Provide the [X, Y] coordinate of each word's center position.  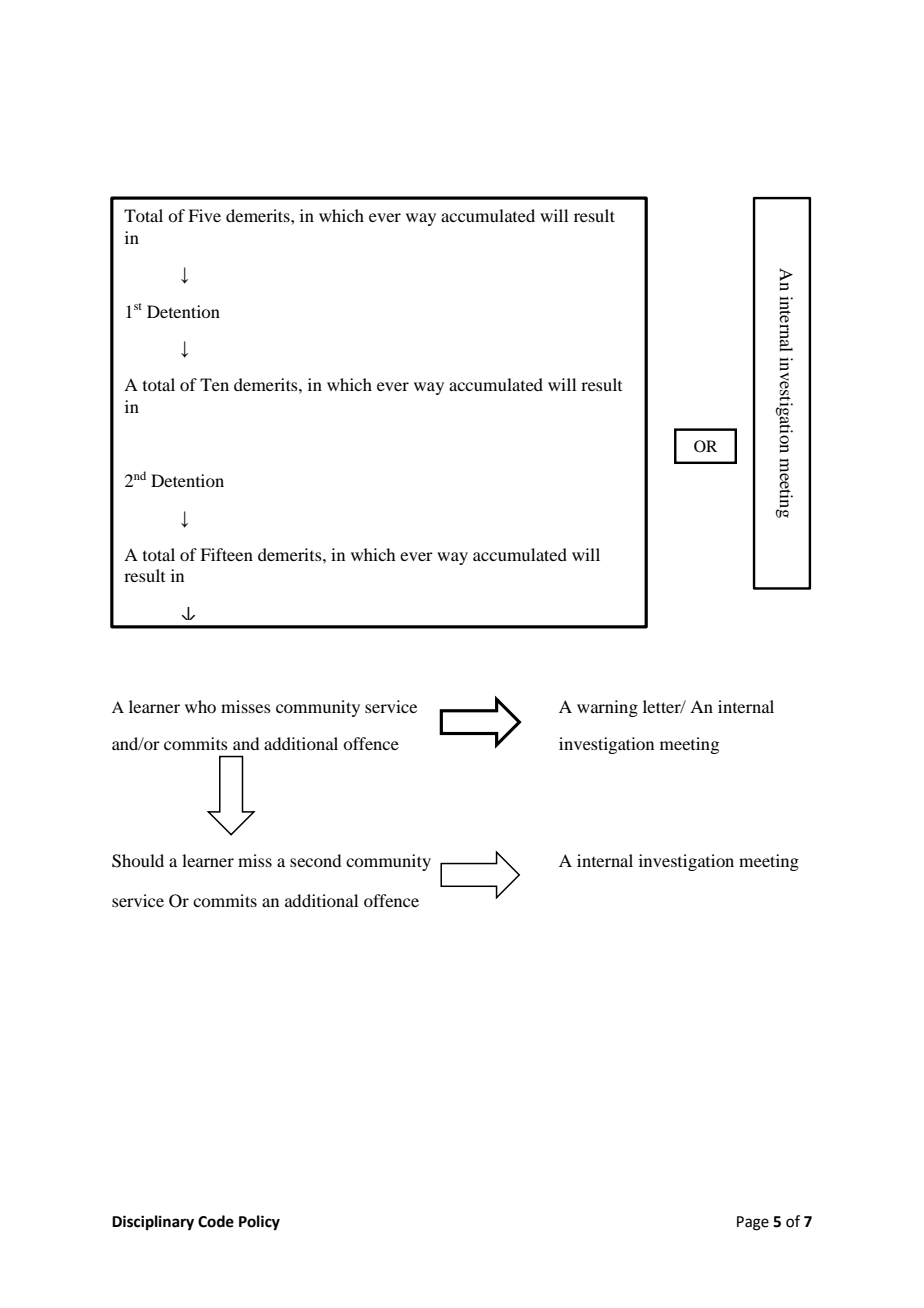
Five [204, 215]
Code [216, 1221]
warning [607, 708]
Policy [259, 1223]
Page [753, 1223]
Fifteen [226, 554]
